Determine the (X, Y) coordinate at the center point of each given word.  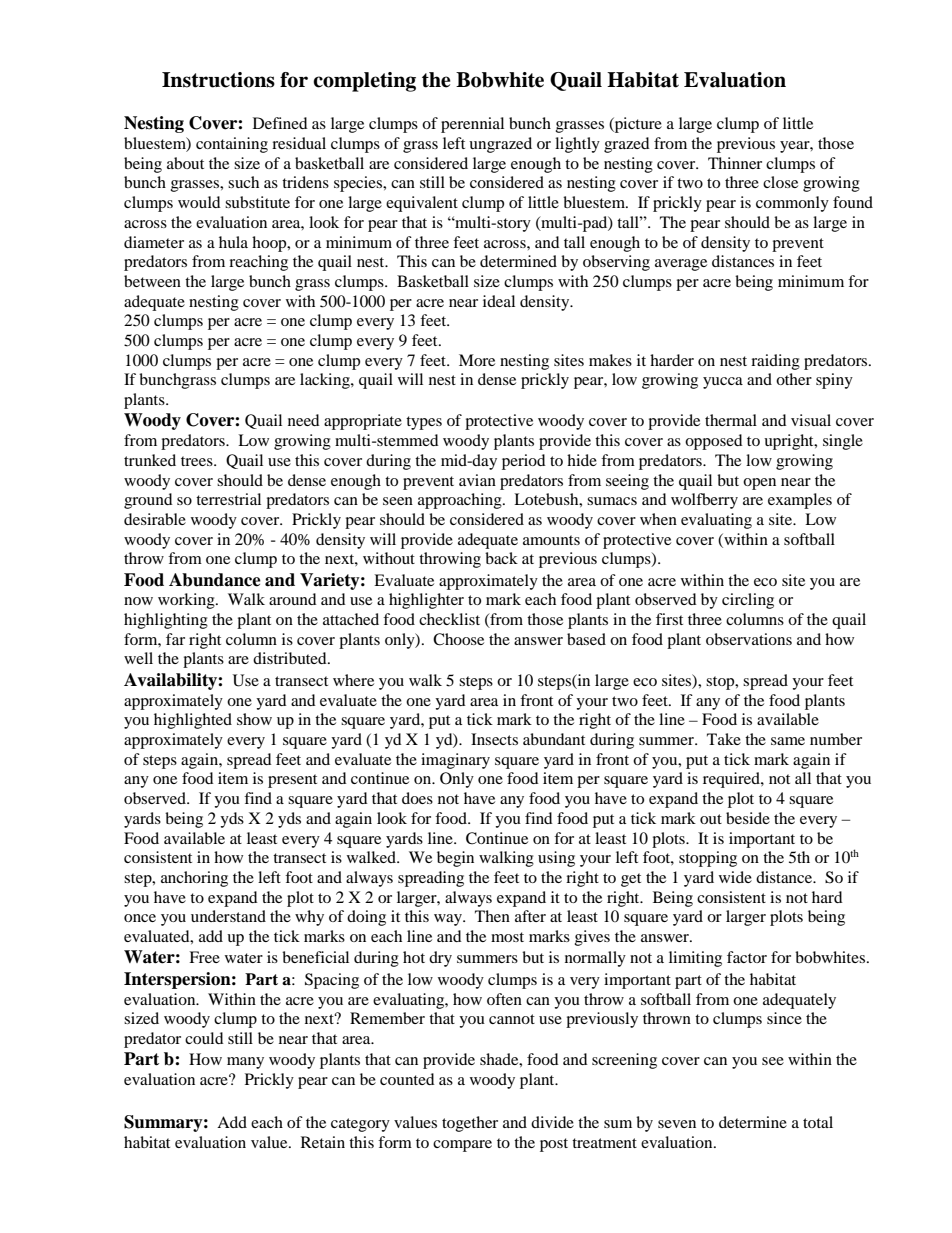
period (524, 462)
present (292, 781)
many (245, 1063)
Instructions (218, 80)
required (732, 780)
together (470, 1124)
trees (198, 461)
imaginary (455, 761)
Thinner (735, 163)
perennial (472, 125)
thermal (731, 420)
